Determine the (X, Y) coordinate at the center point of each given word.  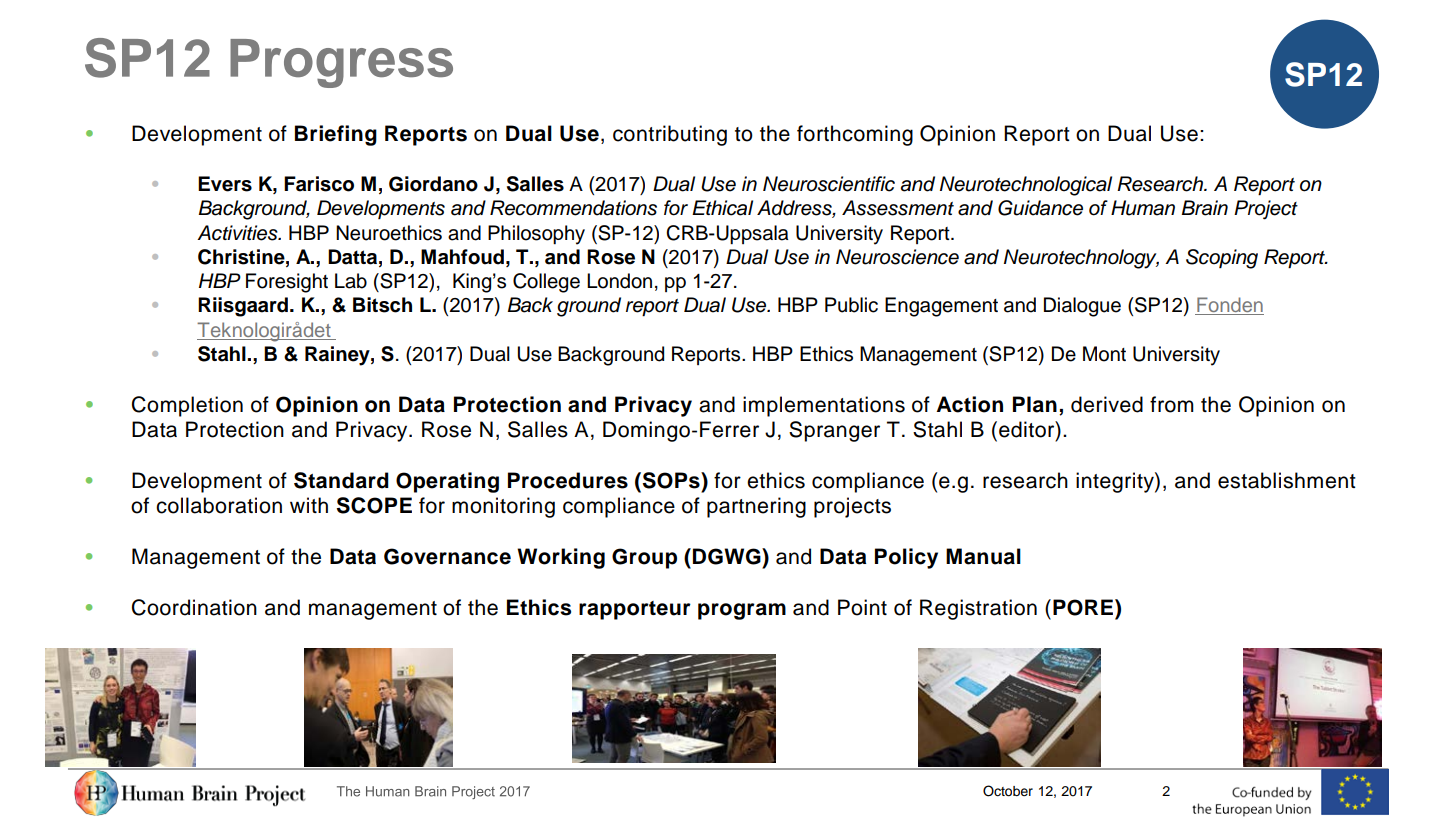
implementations (824, 406)
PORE (1084, 607)
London (619, 281)
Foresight (287, 283)
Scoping (1222, 259)
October (1008, 791)
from (1172, 404)
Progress (341, 63)
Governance (447, 556)
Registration (978, 609)
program (742, 611)
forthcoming (855, 135)
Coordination (194, 607)
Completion (187, 406)
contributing (670, 135)
